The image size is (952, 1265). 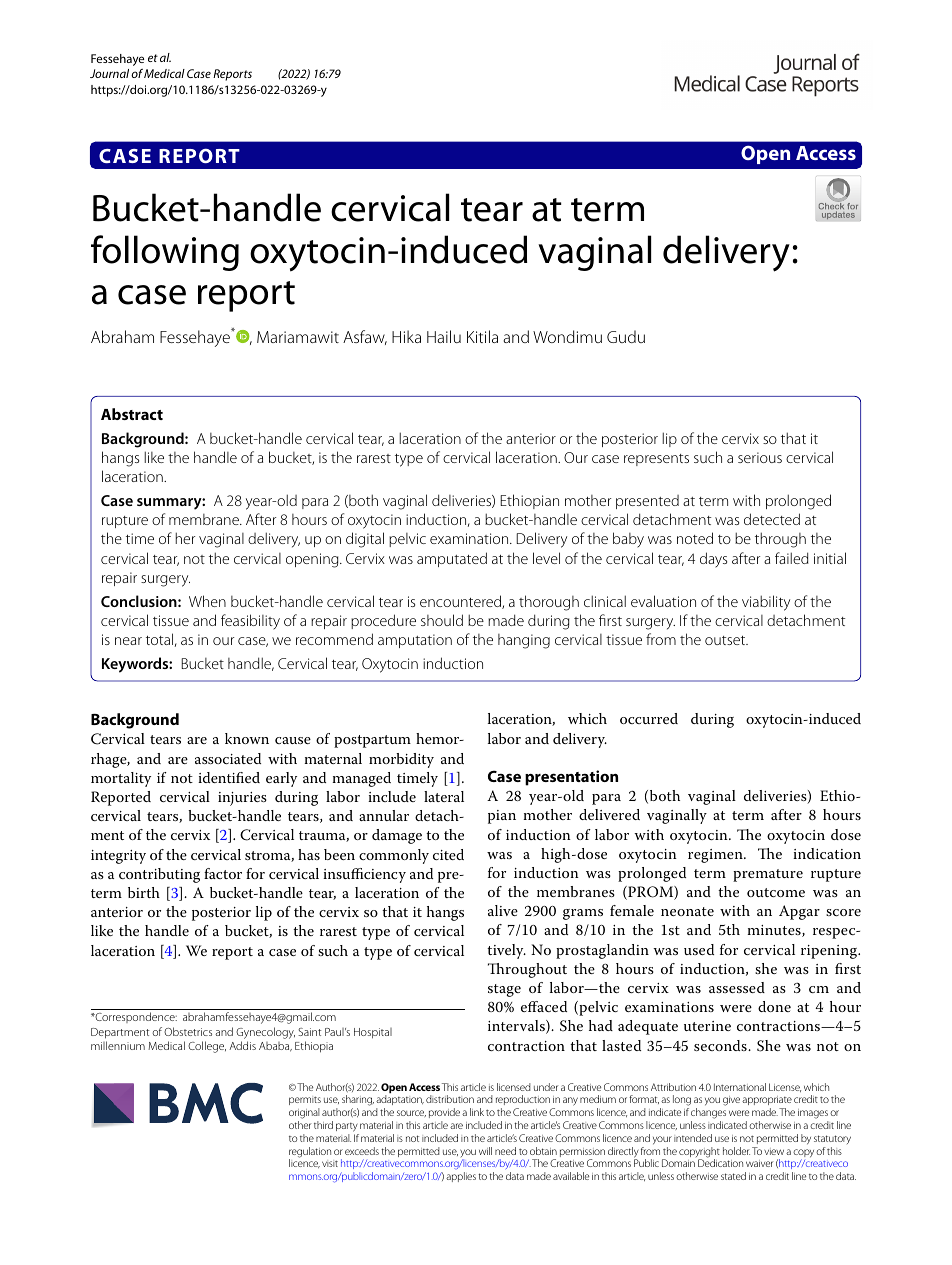 I want to click on serious, so click(x=760, y=457).
